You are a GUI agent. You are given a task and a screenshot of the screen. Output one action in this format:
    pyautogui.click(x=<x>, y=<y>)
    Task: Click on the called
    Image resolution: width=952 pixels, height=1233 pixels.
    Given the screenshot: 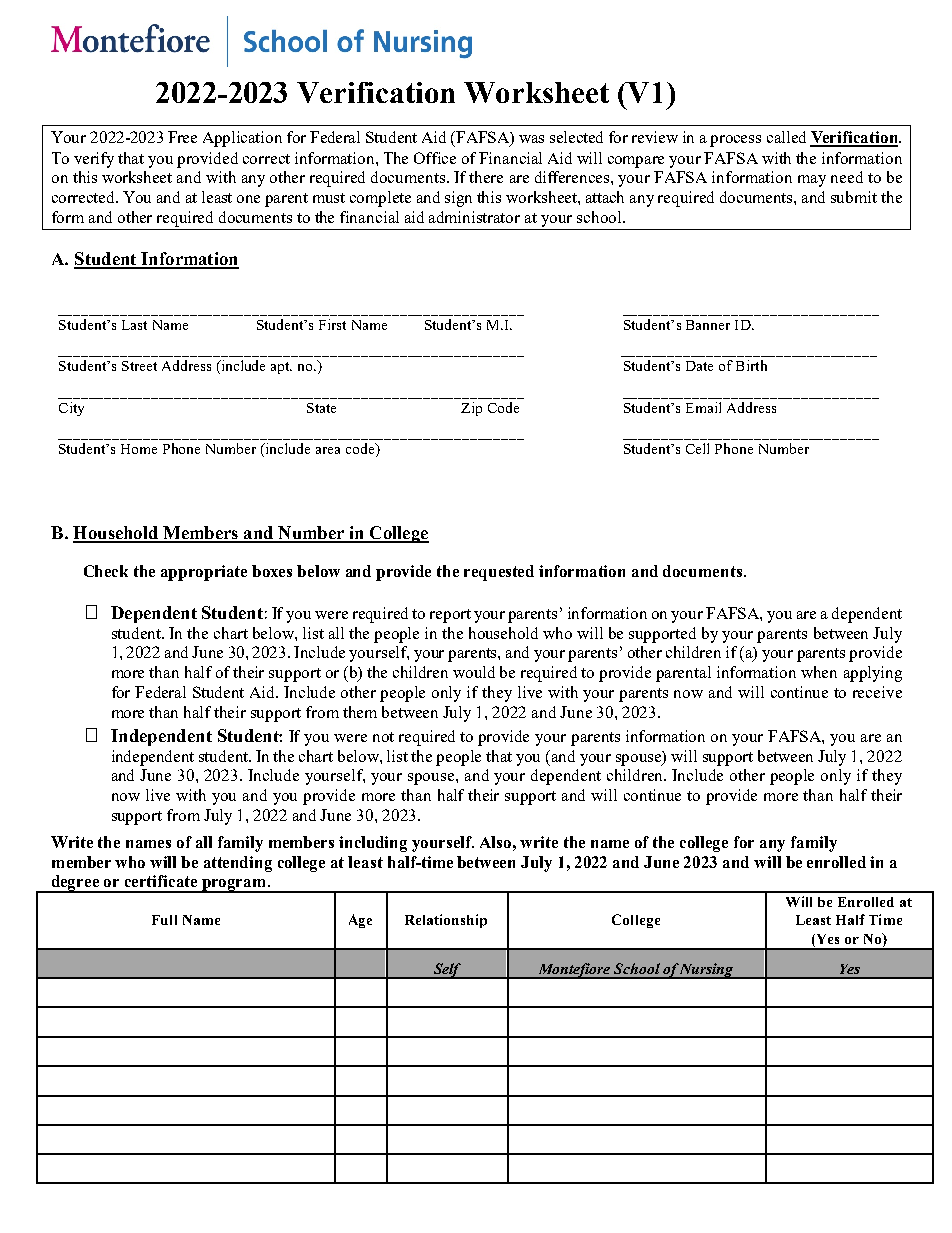 What is the action you would take?
    pyautogui.click(x=786, y=137)
